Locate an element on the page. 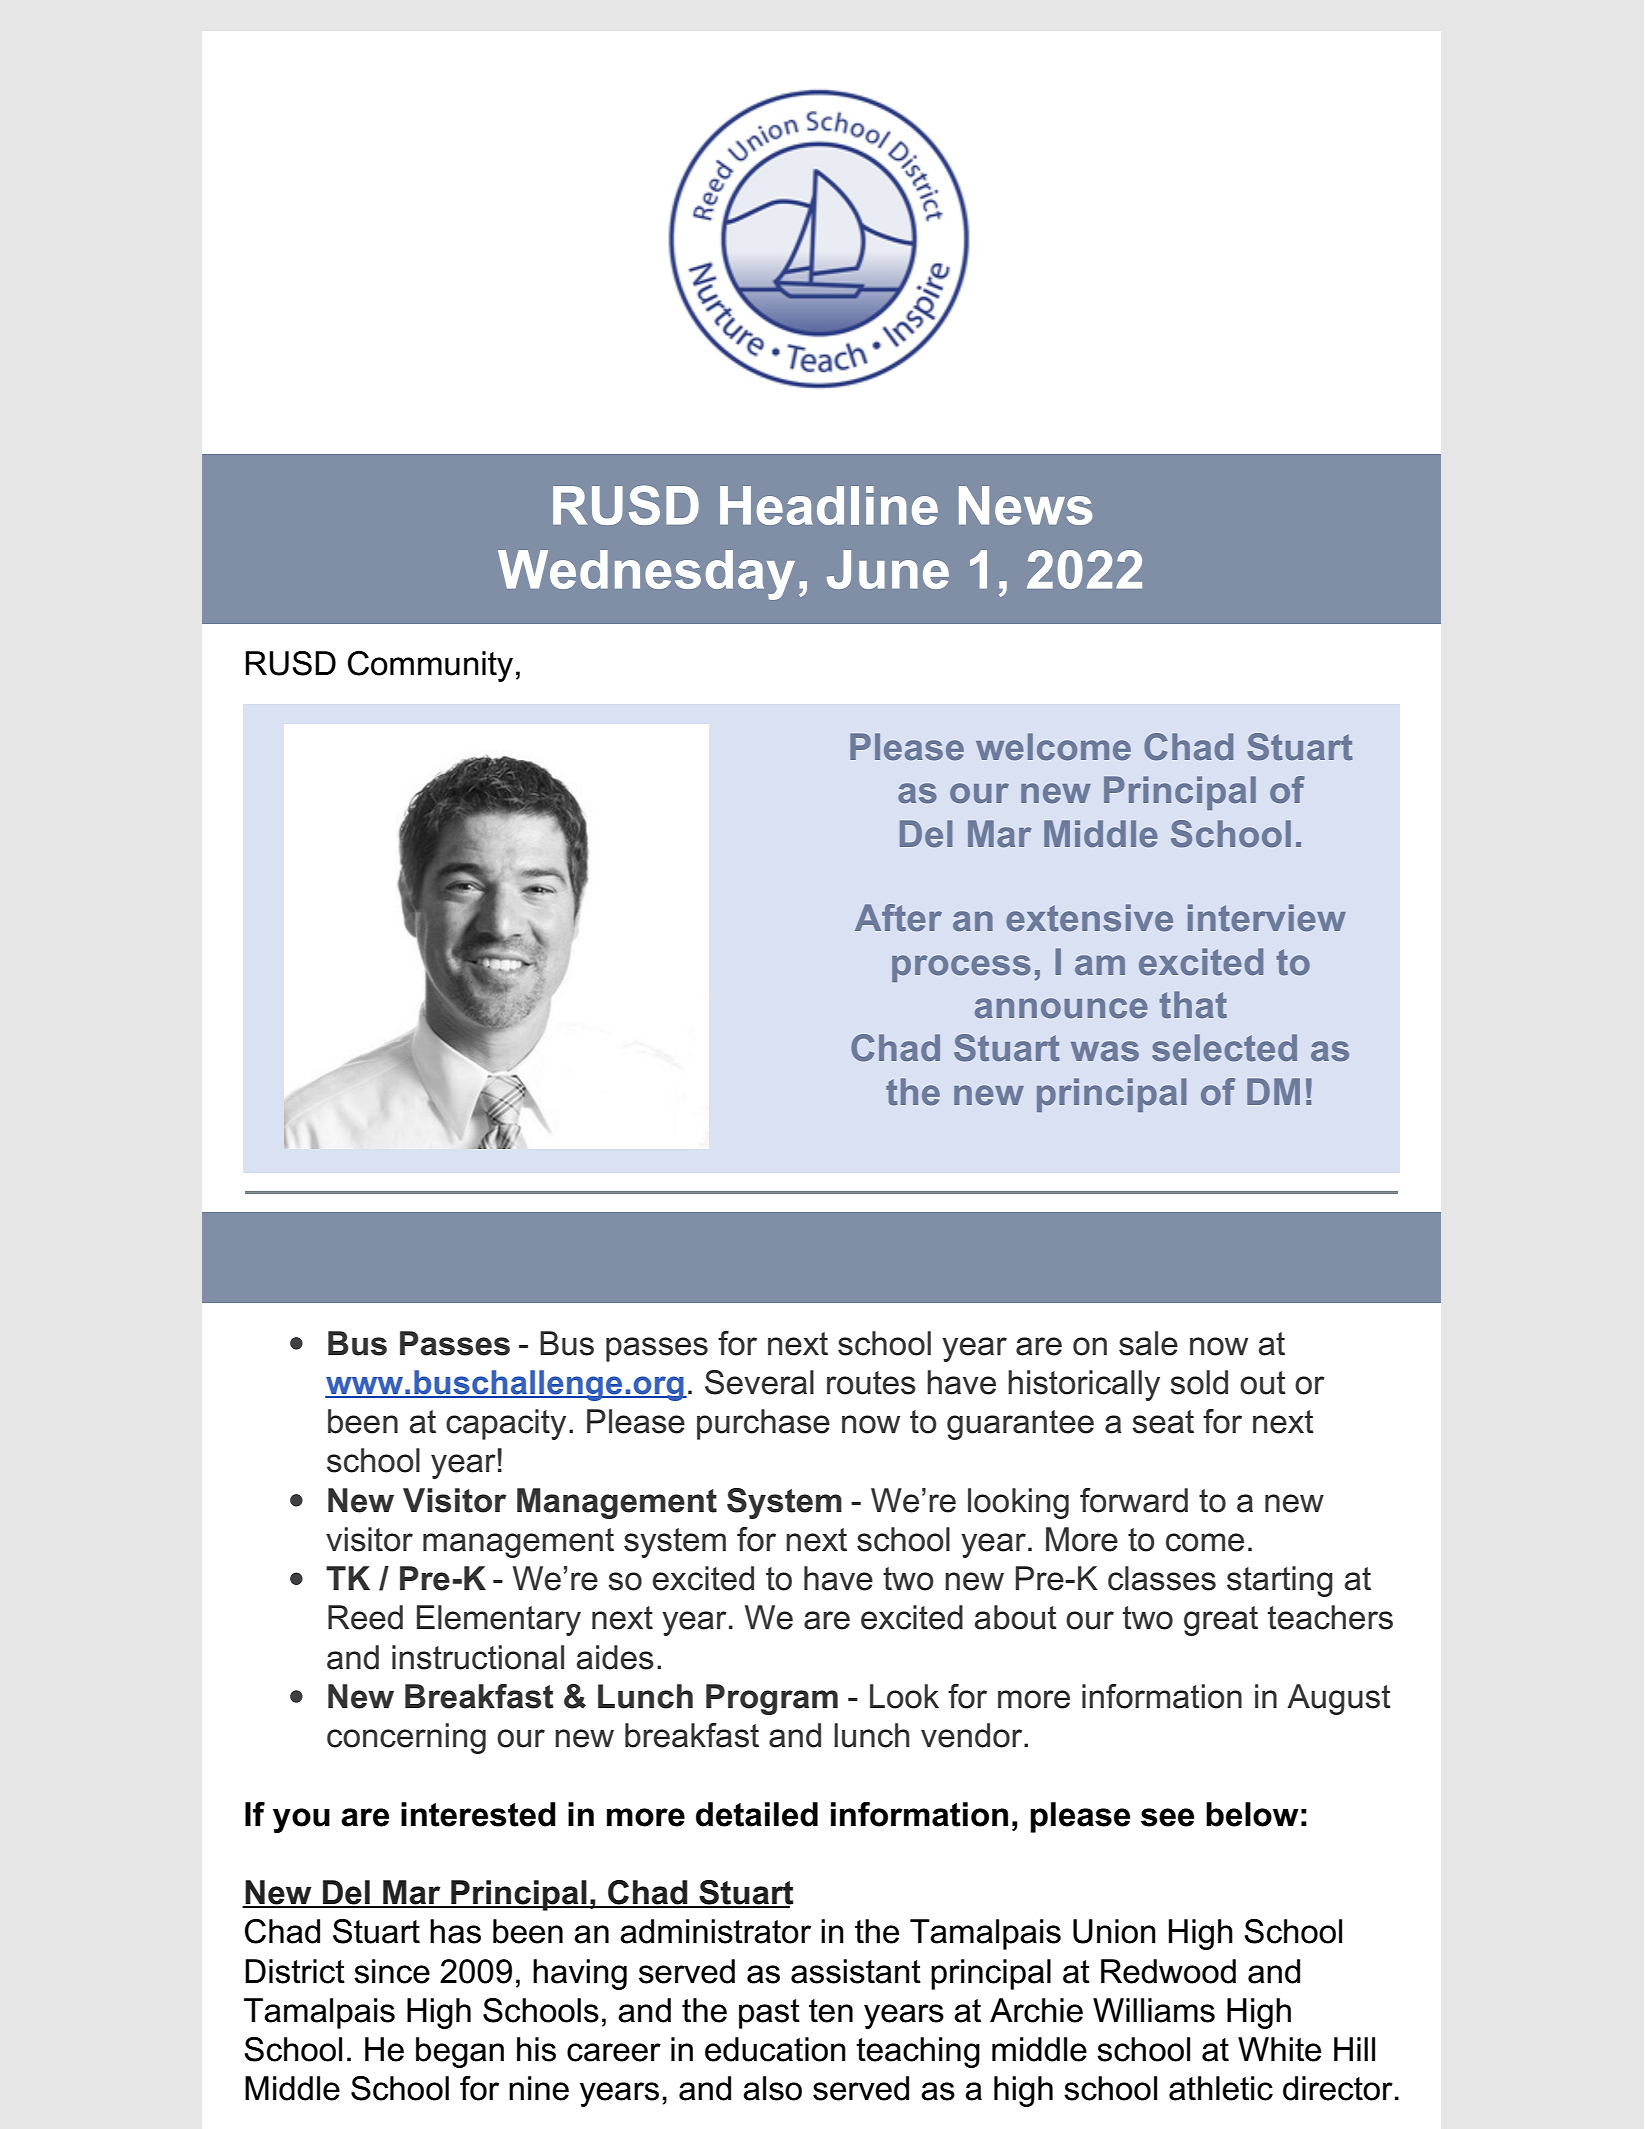 The height and width of the document is (2129, 1645). Community is located at coordinates (430, 666).
